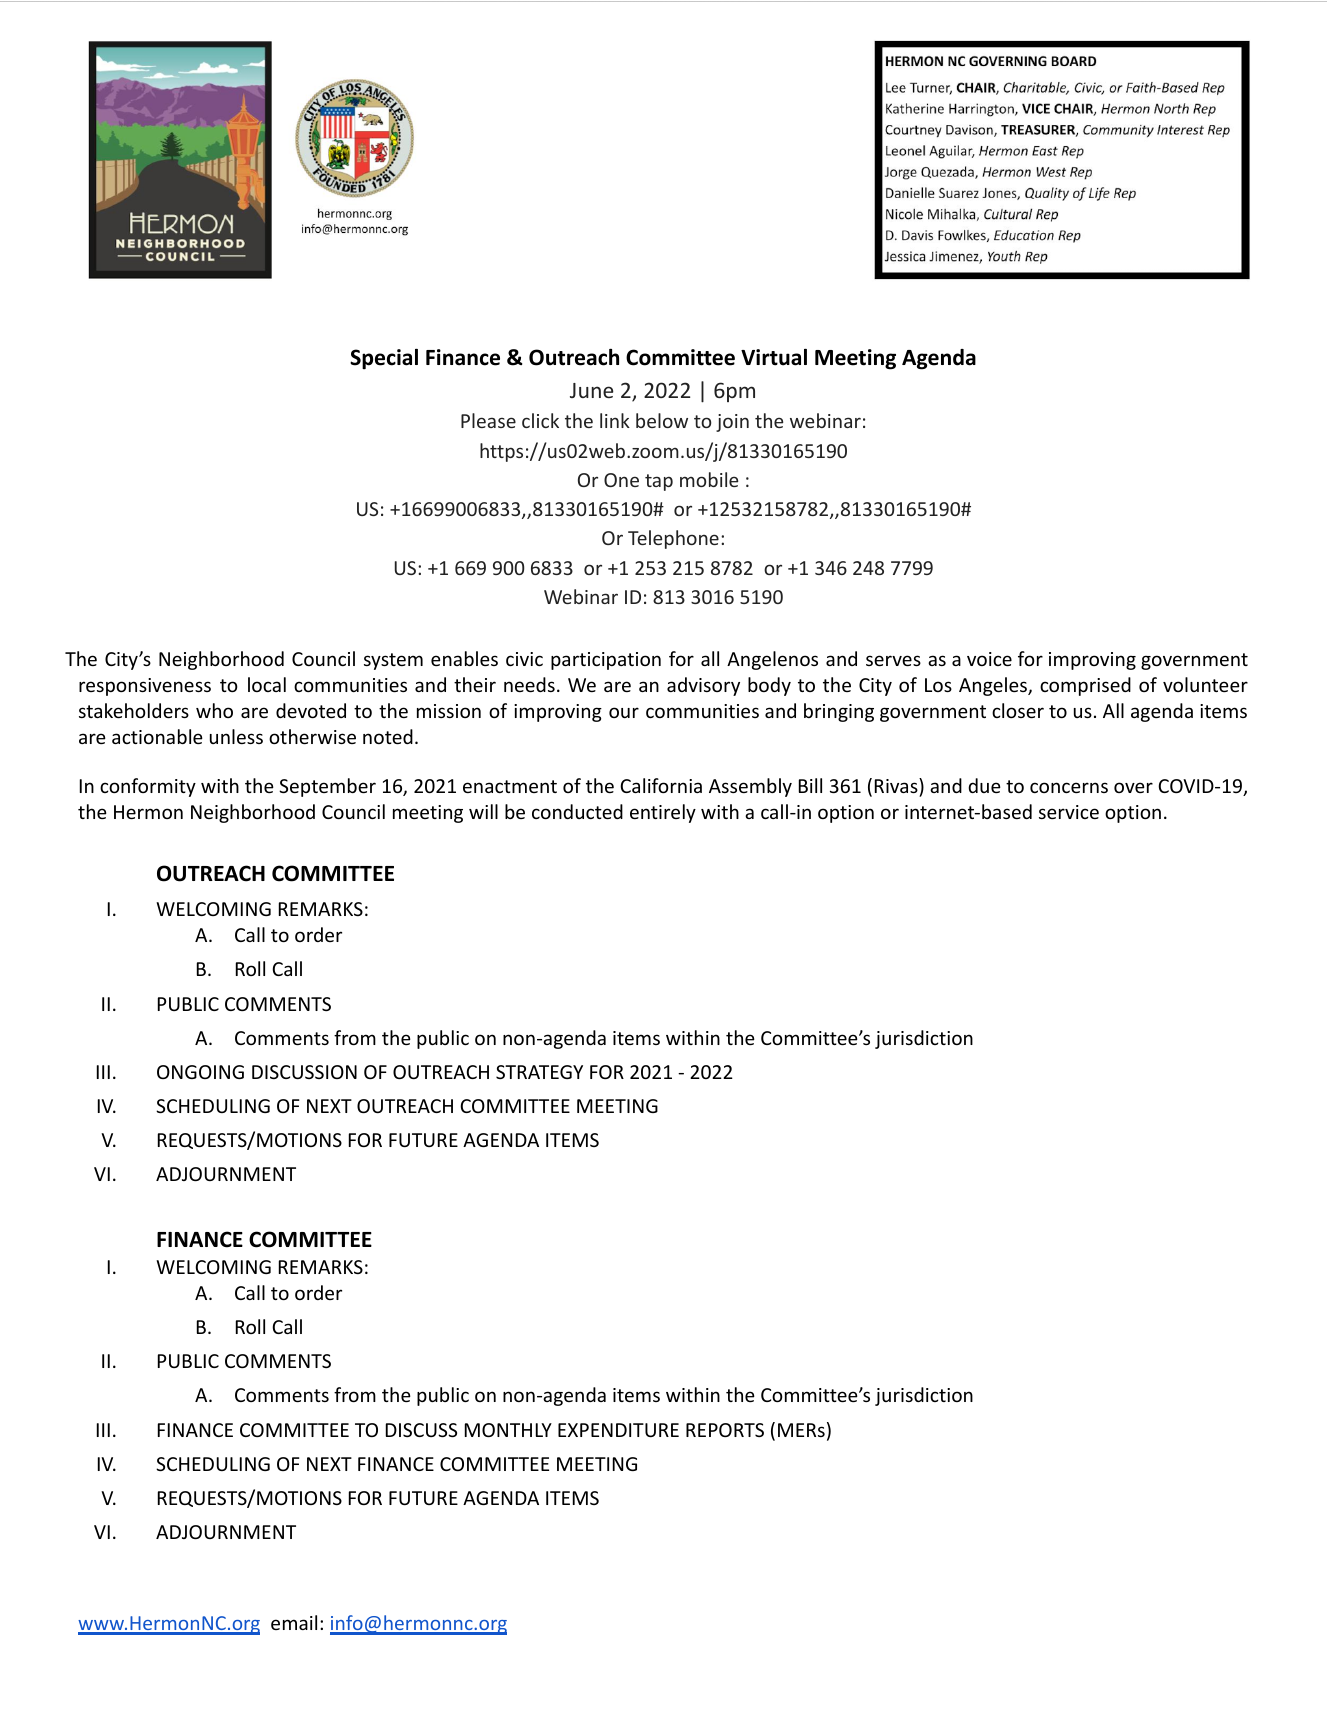  I want to click on service, so click(1069, 812).
